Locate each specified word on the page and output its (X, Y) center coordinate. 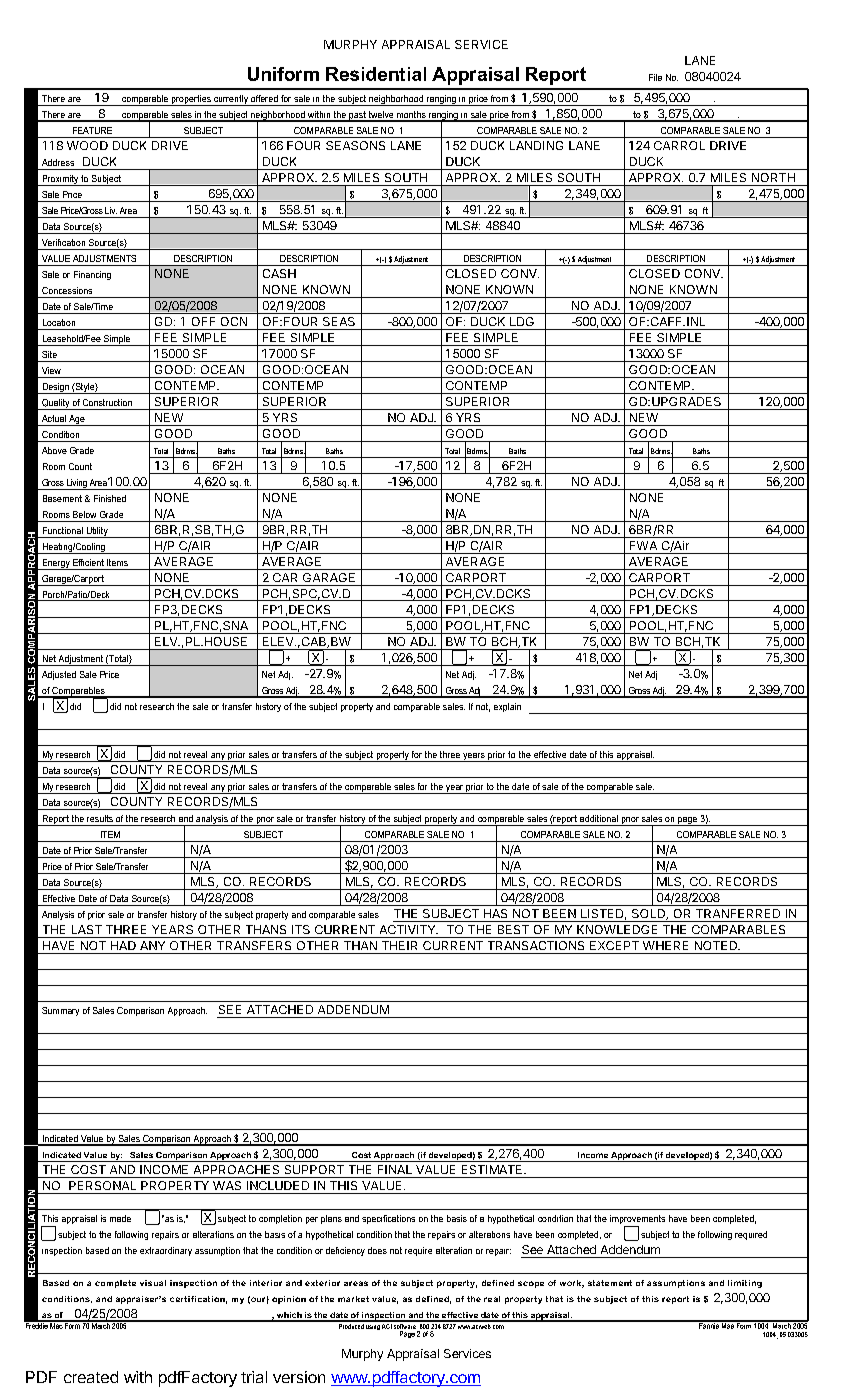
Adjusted (59, 675)
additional (599, 818)
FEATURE (92, 130)
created (91, 1377)
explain (507, 707)
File (655, 77)
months (411, 116)
